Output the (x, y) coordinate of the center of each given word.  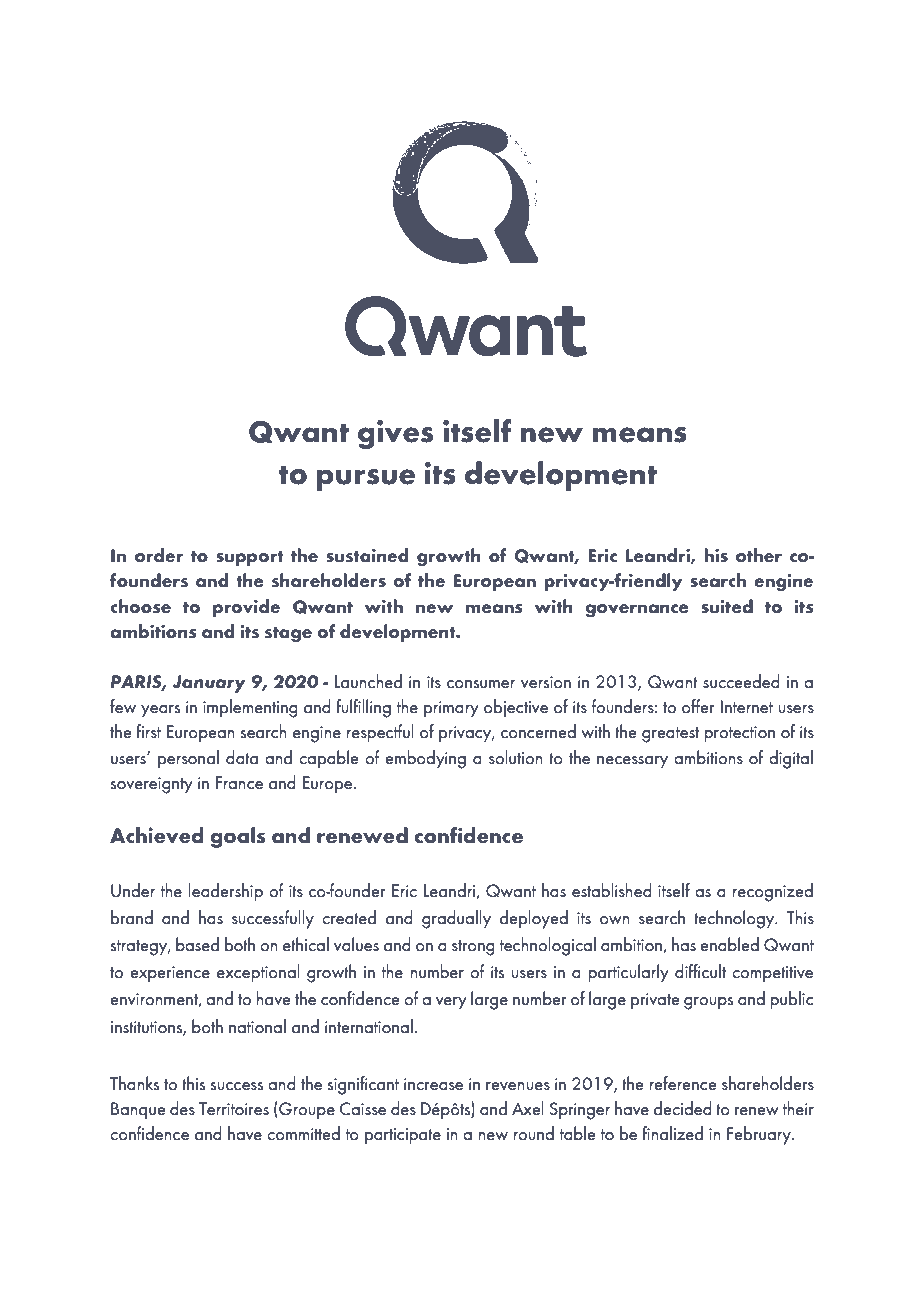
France (239, 783)
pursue (366, 480)
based (197, 944)
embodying (425, 759)
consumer (481, 684)
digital (791, 759)
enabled (729, 944)
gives (395, 434)
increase (433, 1084)
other (759, 555)
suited (727, 606)
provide (246, 608)
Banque (138, 1111)
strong (473, 948)
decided (683, 1108)
